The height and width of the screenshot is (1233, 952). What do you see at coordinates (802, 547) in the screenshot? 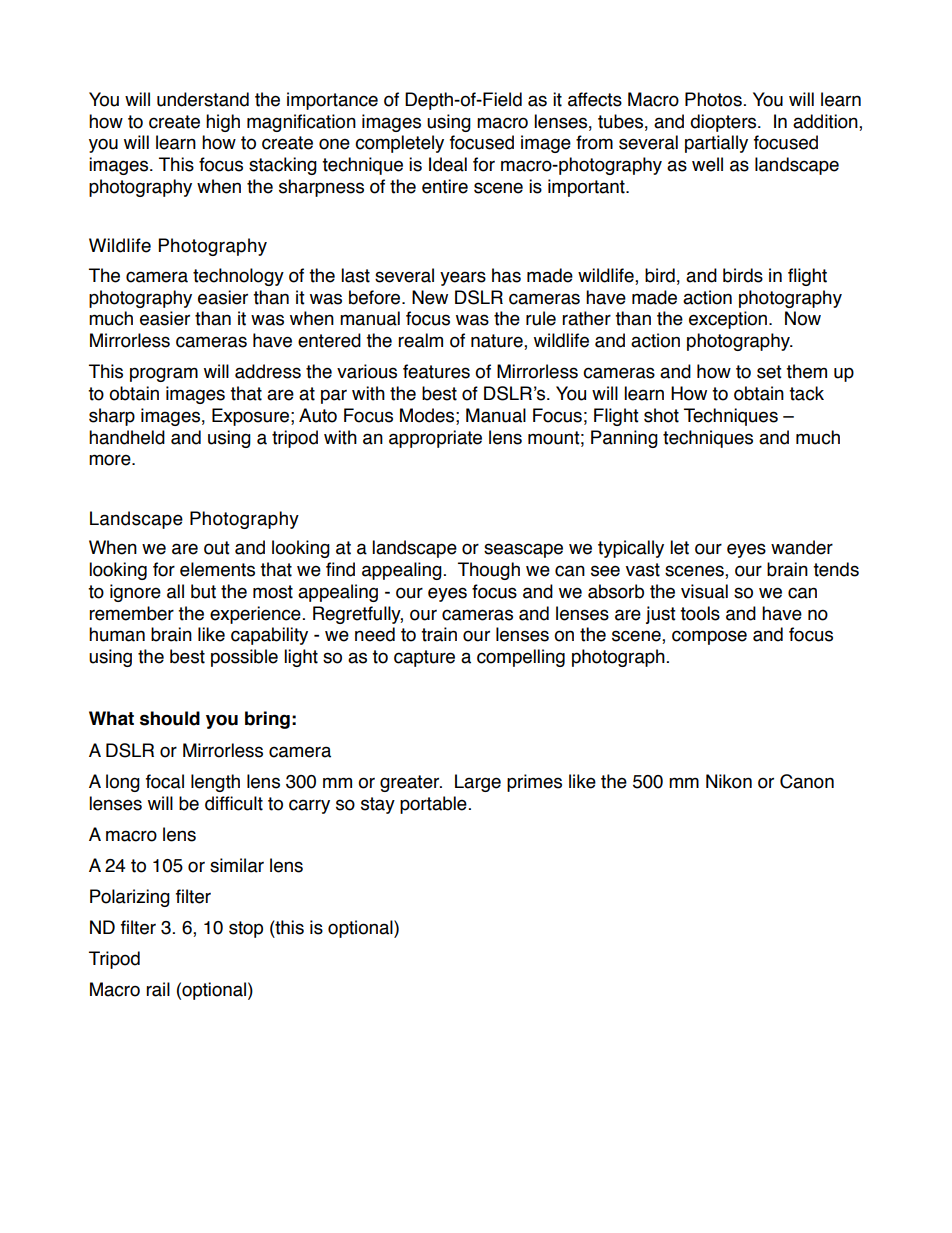
I see `wander` at bounding box center [802, 547].
